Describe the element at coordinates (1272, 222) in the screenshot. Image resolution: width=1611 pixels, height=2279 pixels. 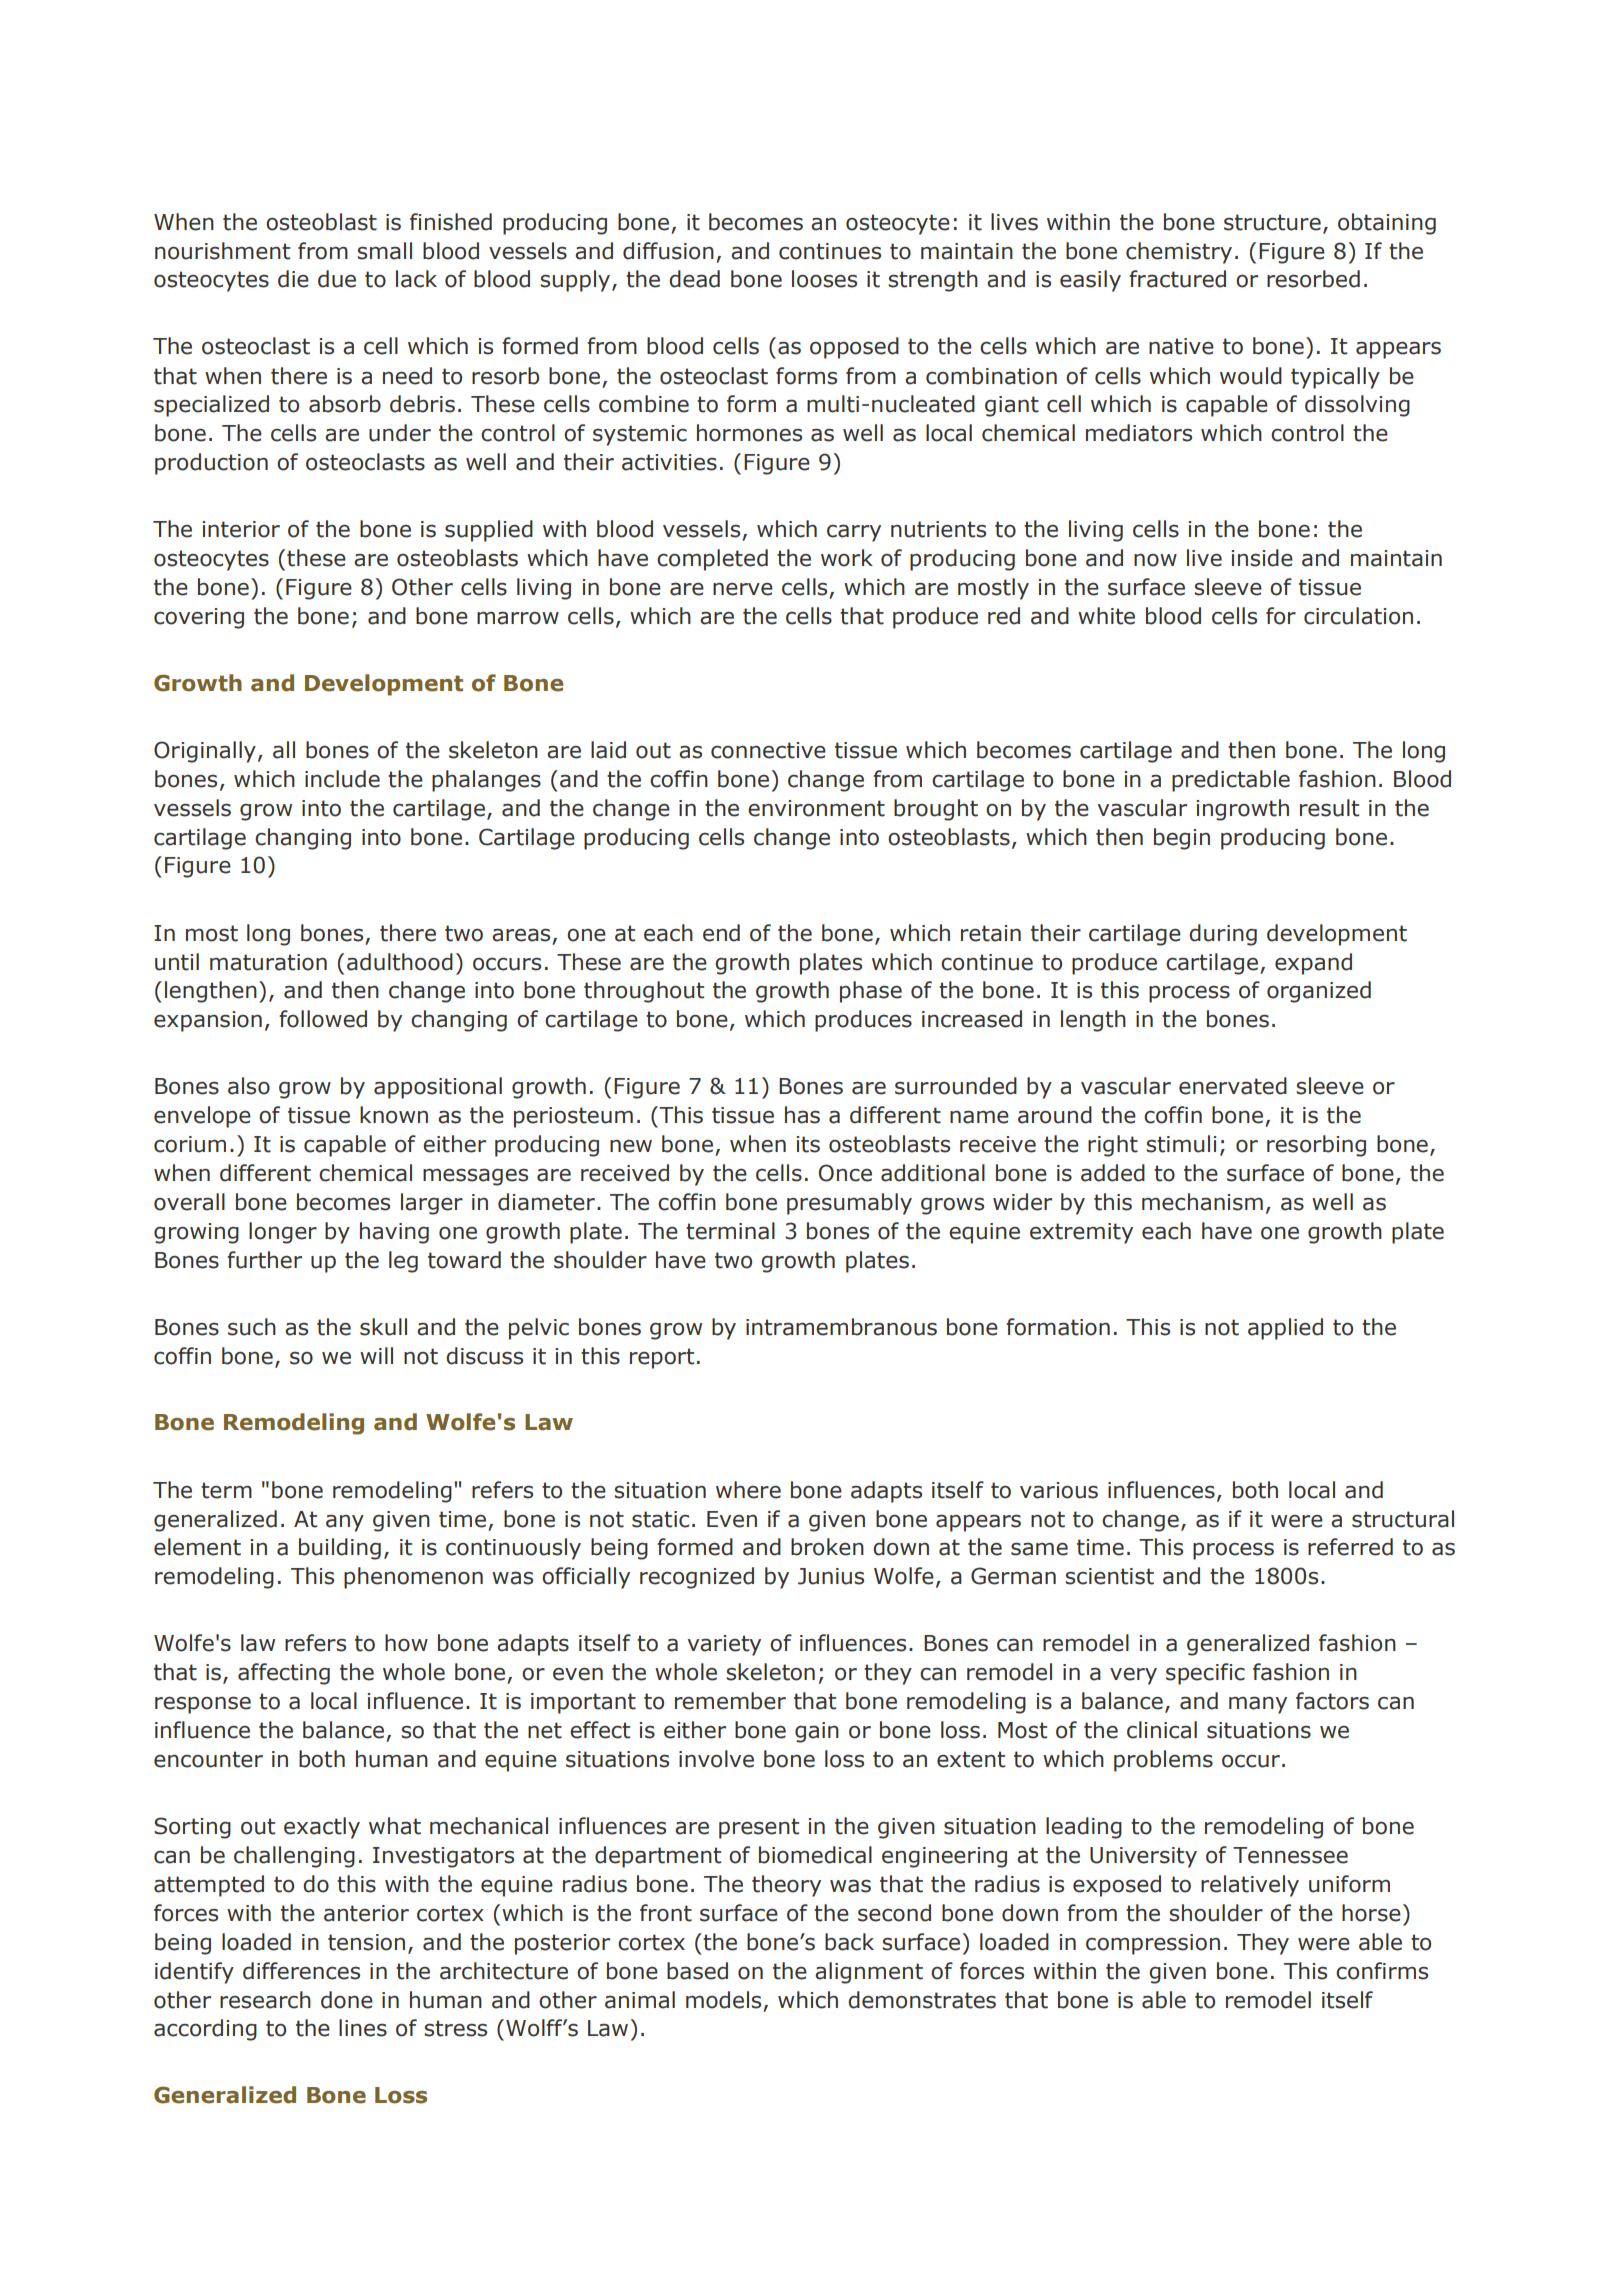
I see `structure` at that location.
